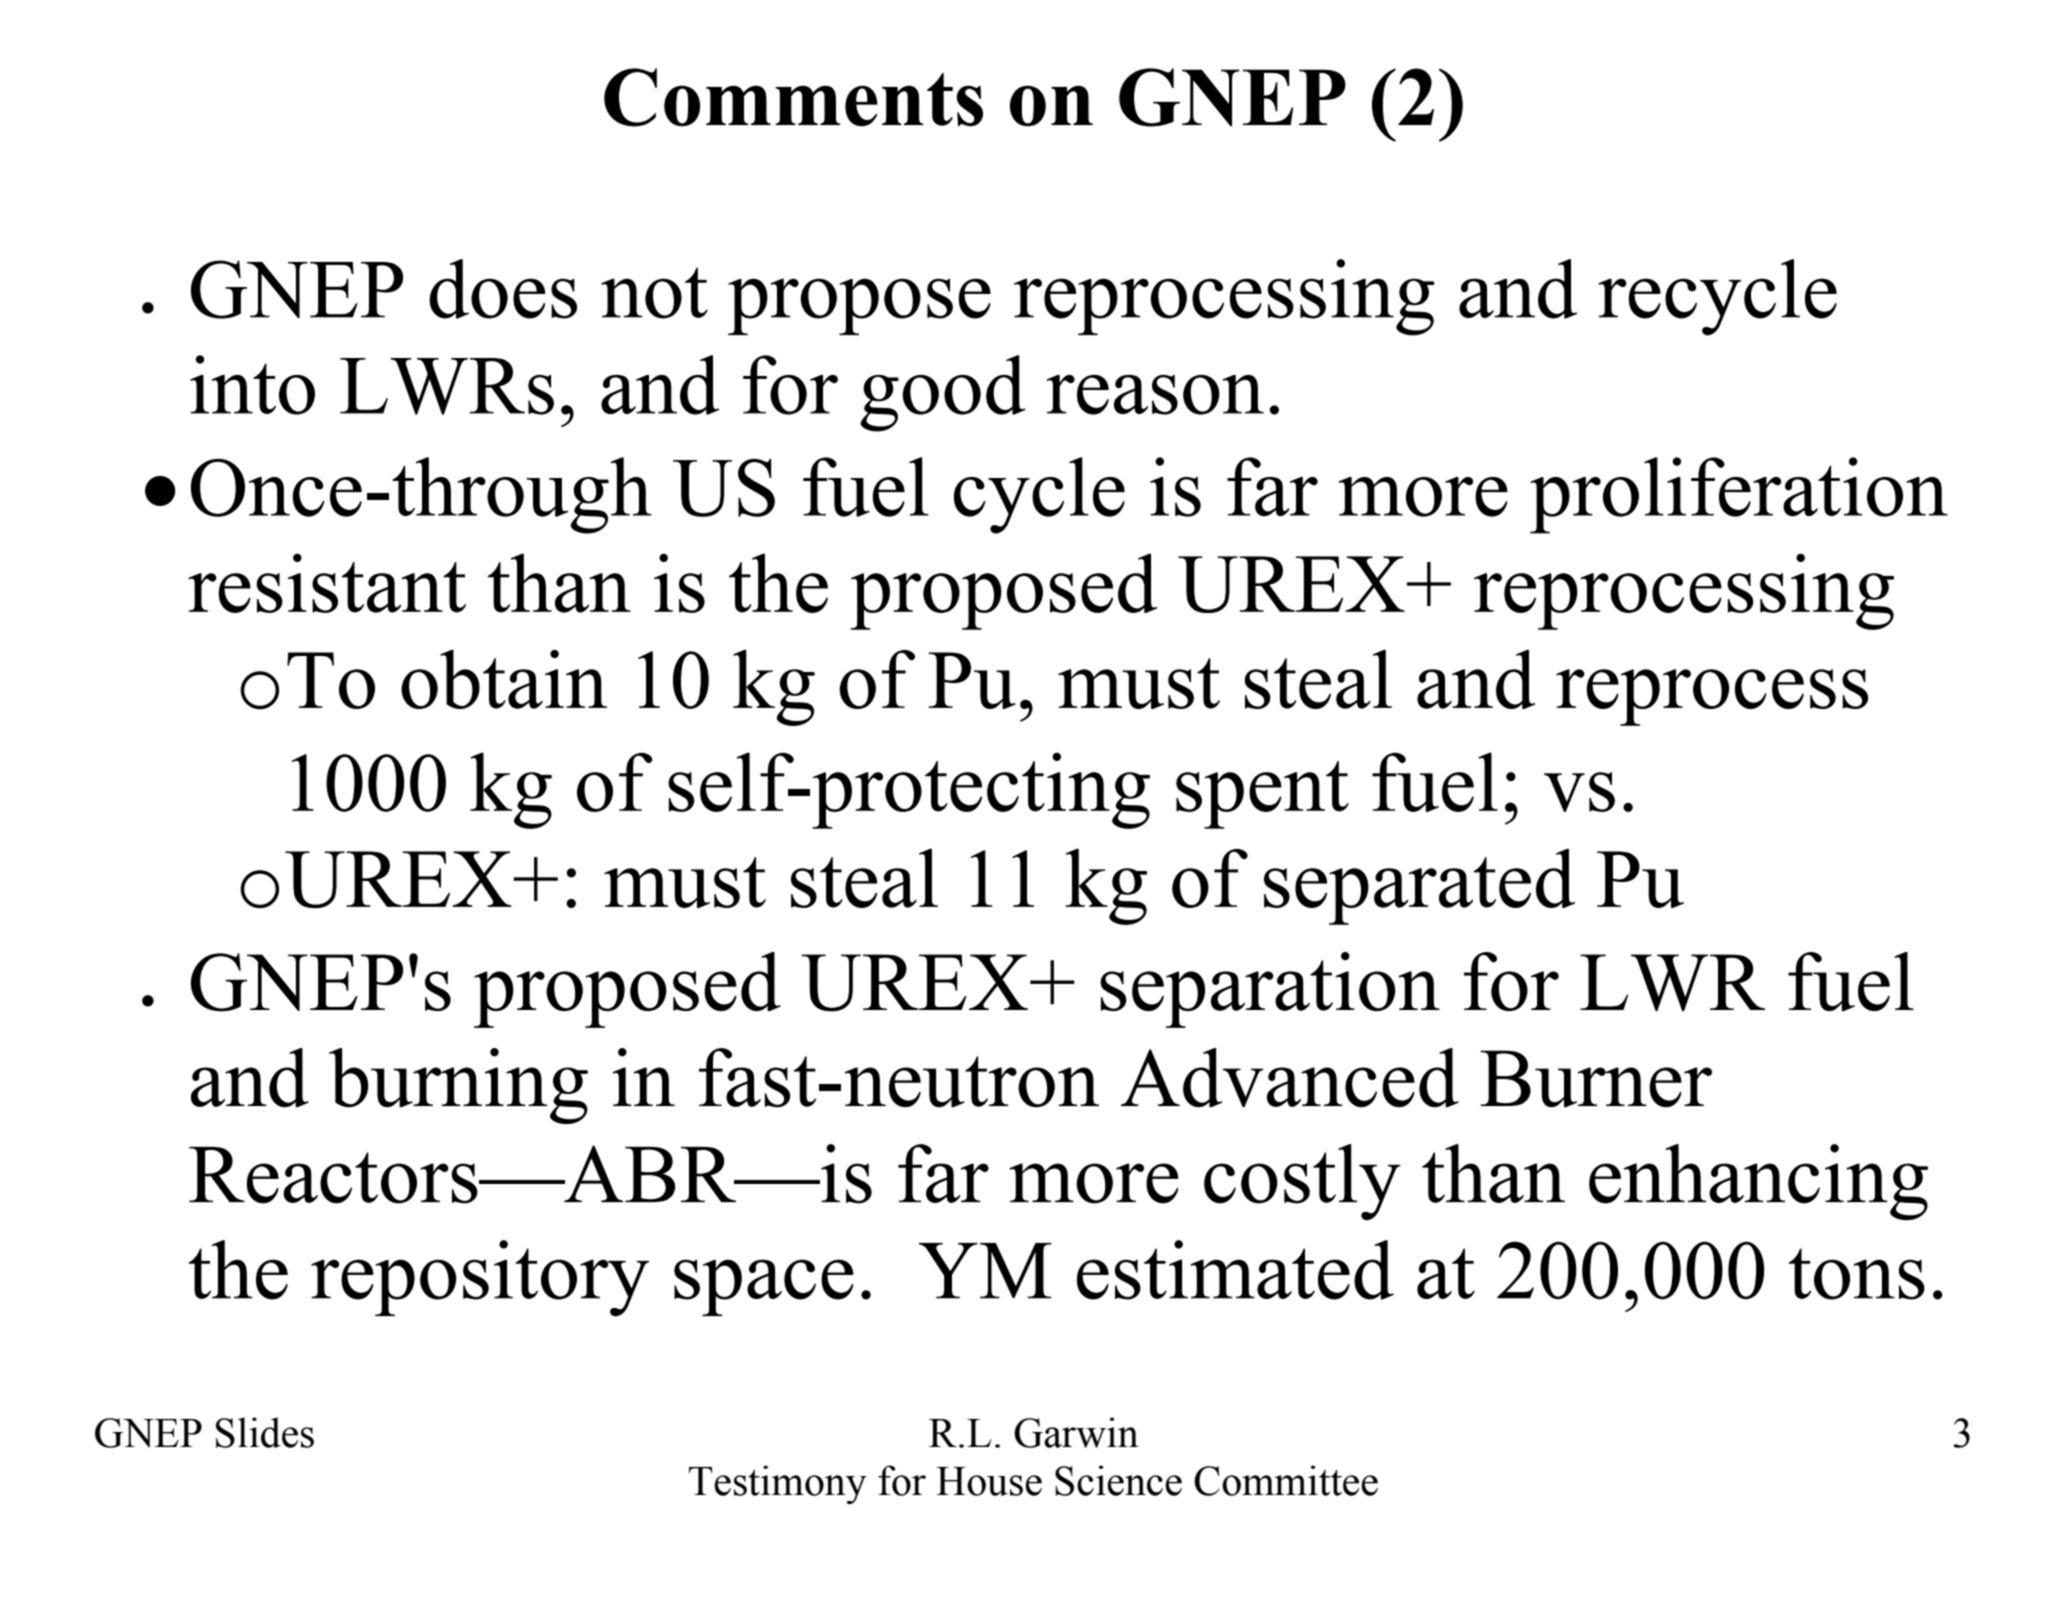  I want to click on Committee, so click(1286, 1480).
